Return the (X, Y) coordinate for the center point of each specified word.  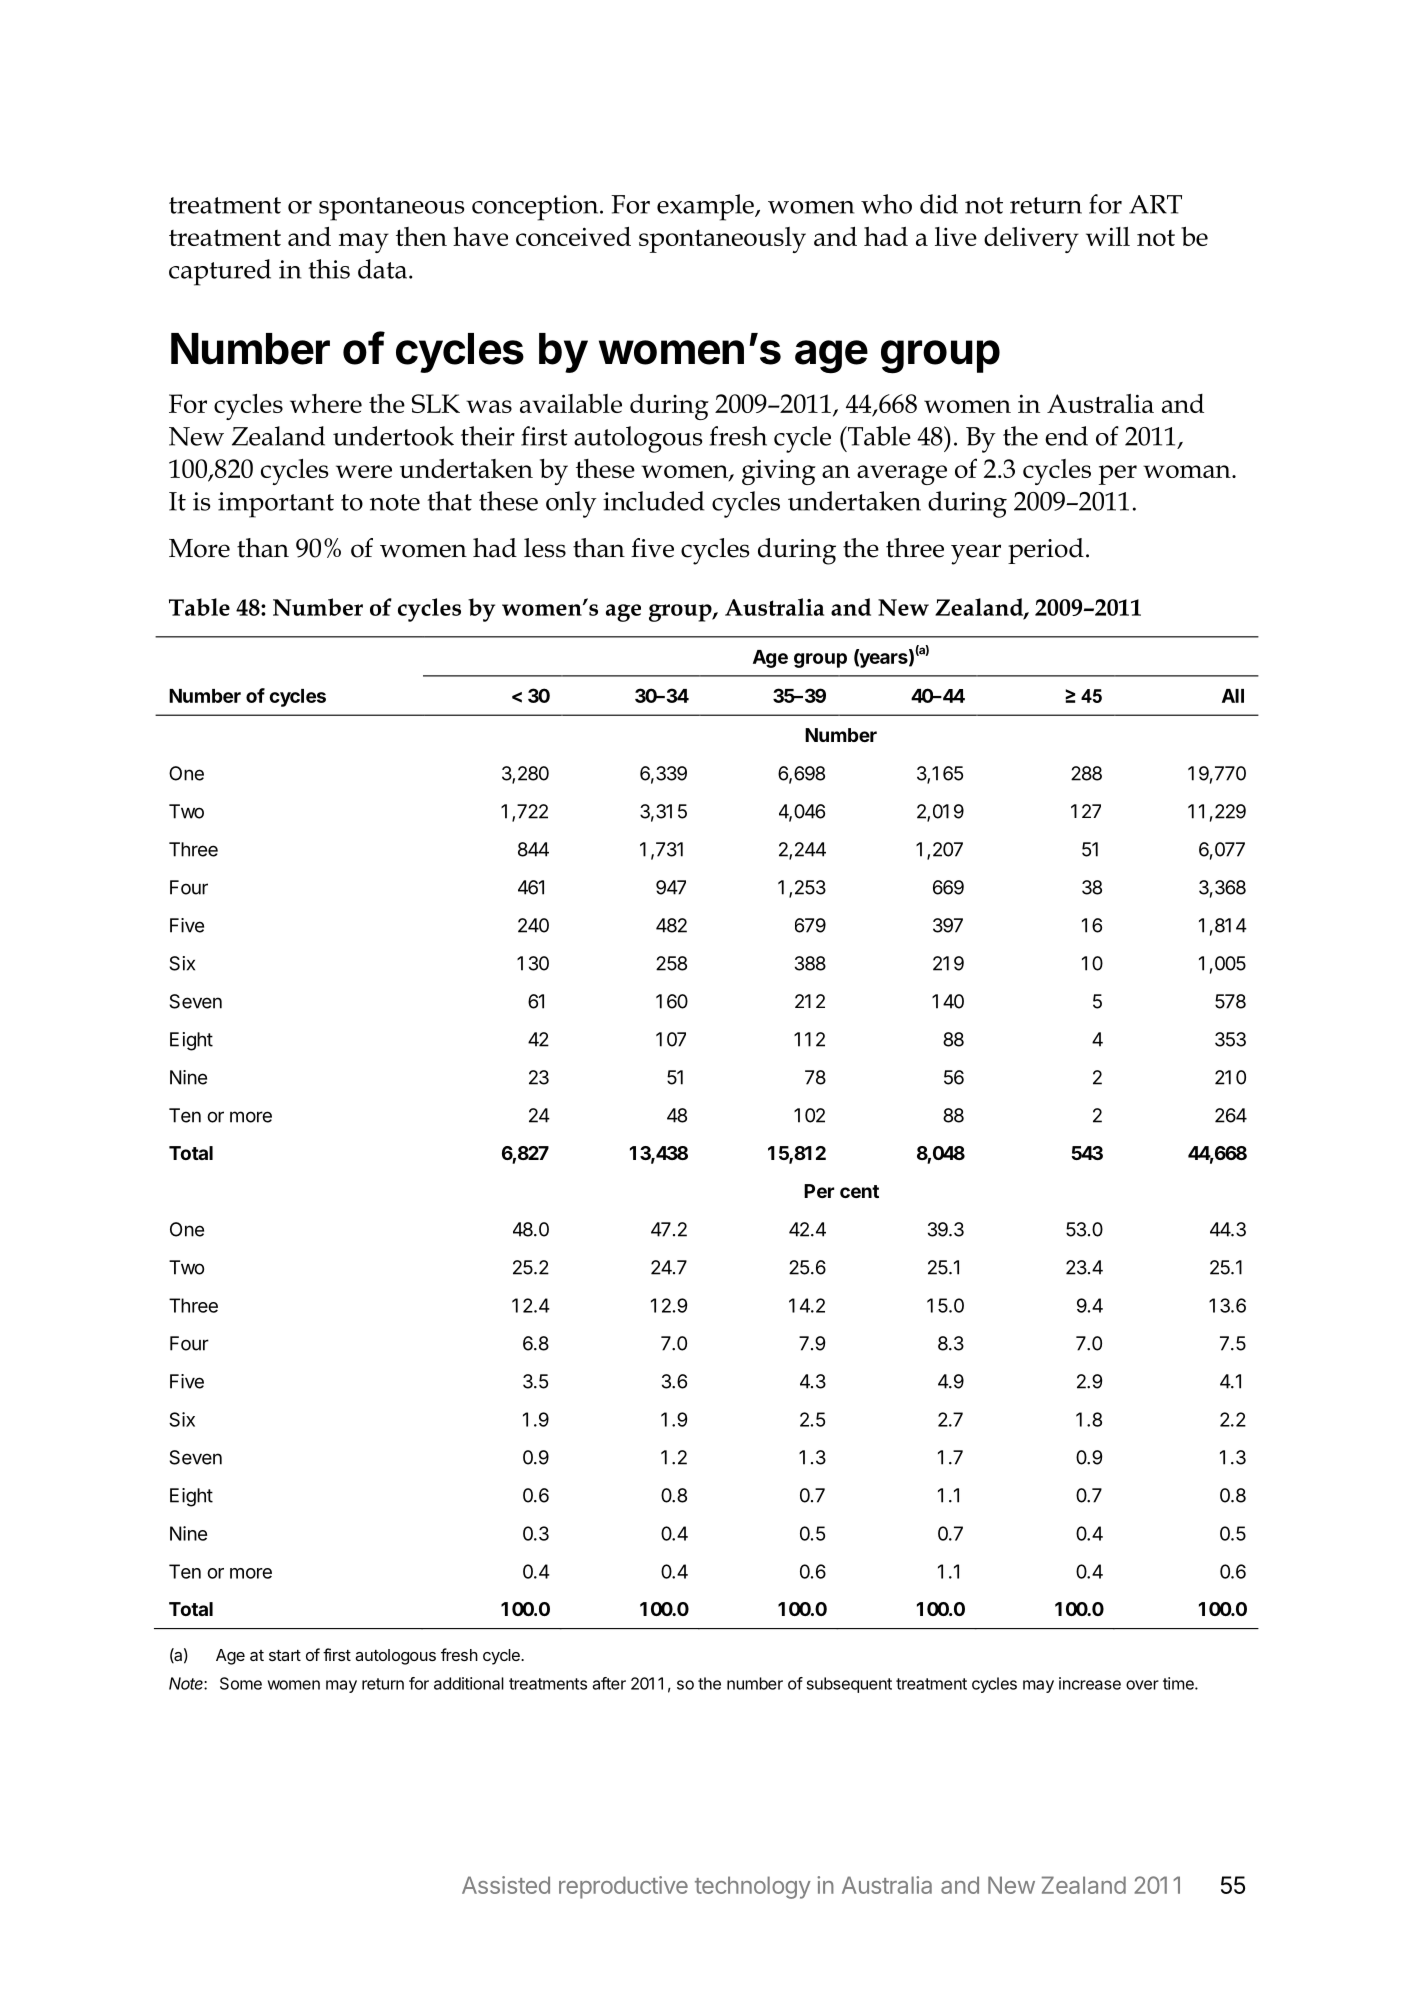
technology (753, 1887)
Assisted (506, 1885)
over (1142, 1685)
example (706, 207)
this (329, 269)
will (1108, 236)
